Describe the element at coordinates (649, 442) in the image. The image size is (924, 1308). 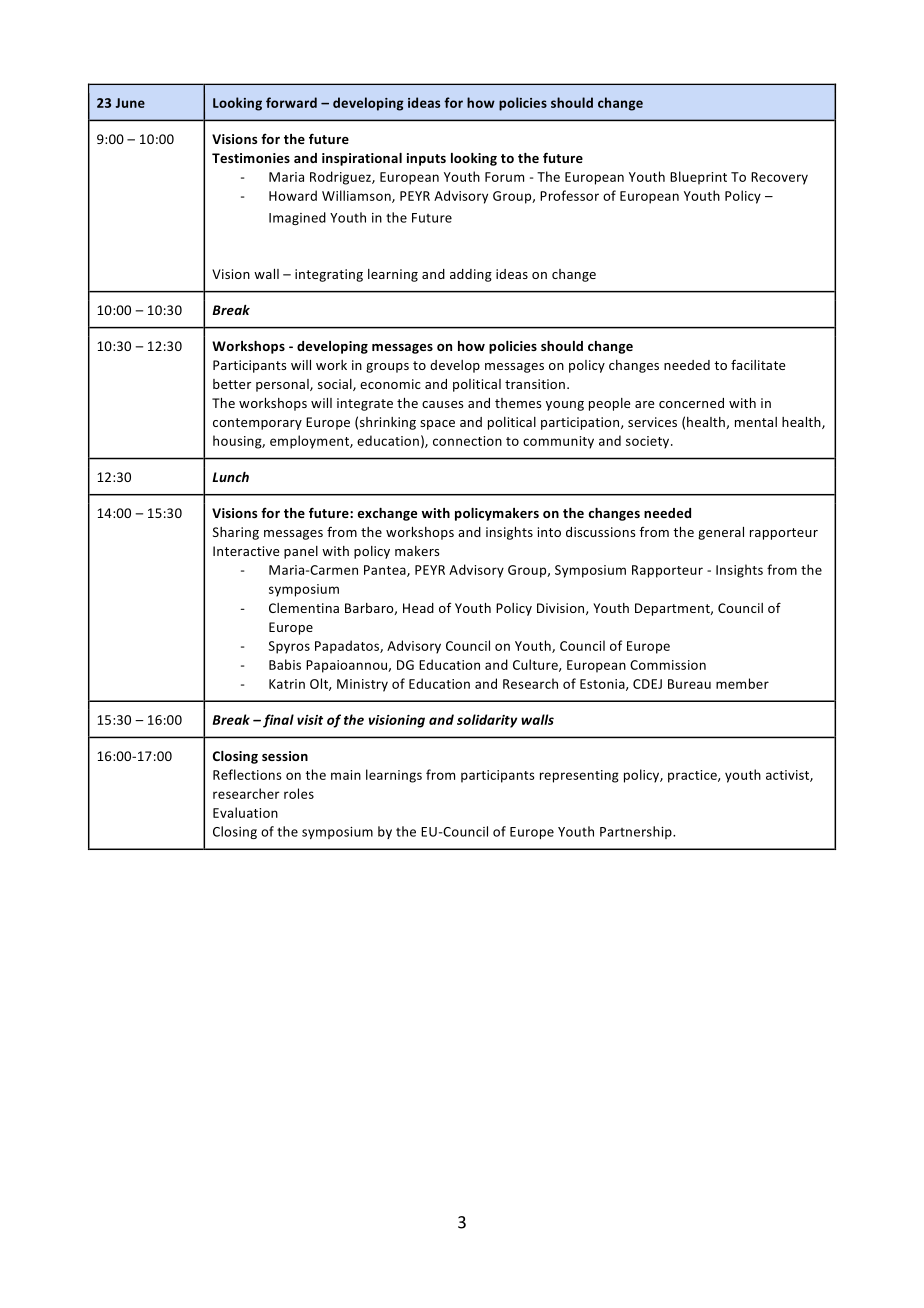
I see `society` at that location.
